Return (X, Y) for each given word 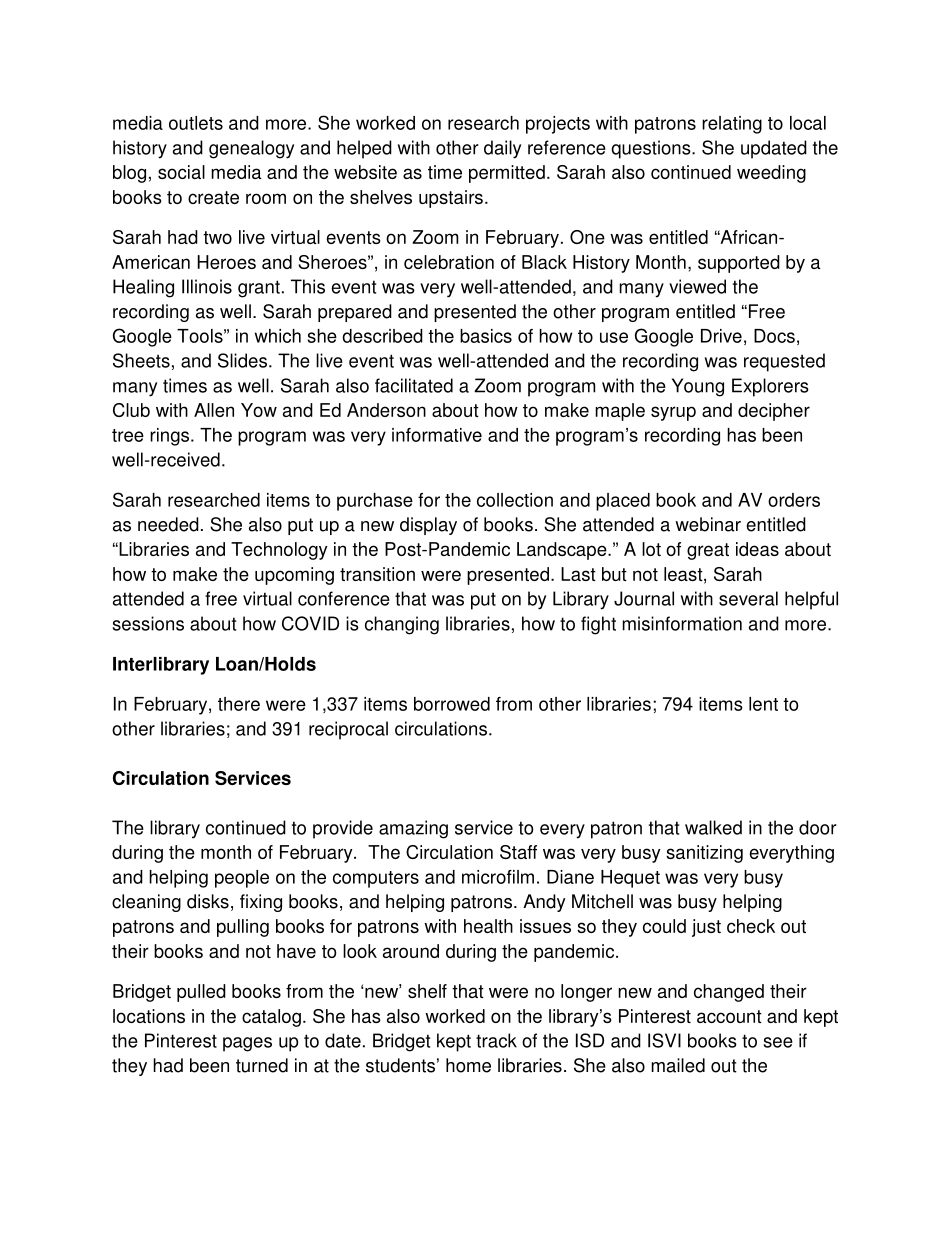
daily (502, 149)
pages (247, 1044)
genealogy (251, 149)
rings (171, 437)
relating (732, 125)
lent (763, 704)
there (239, 704)
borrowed (452, 704)
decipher (774, 412)
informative (437, 435)
